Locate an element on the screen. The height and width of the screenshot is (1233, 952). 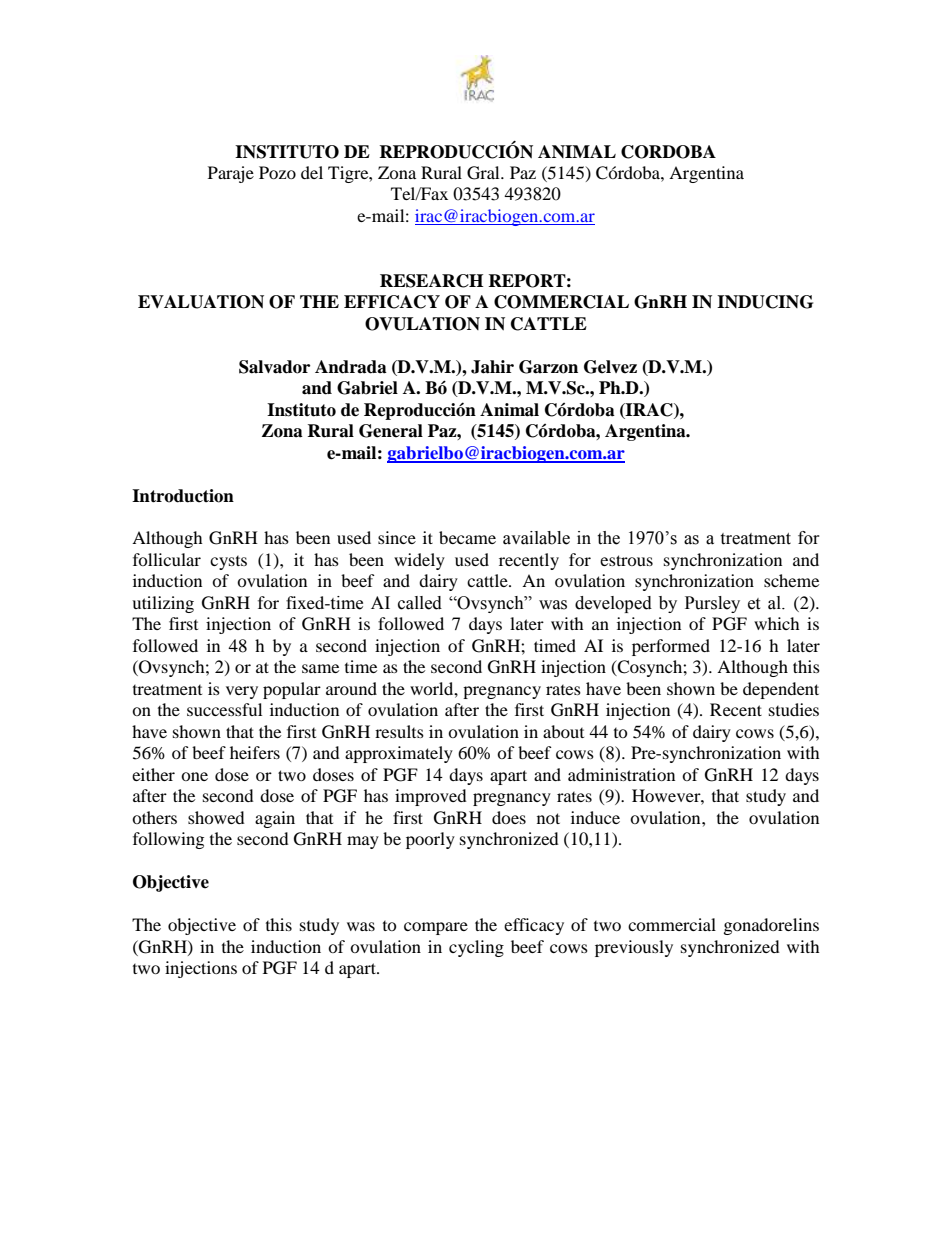
improved is located at coordinates (431, 797).
